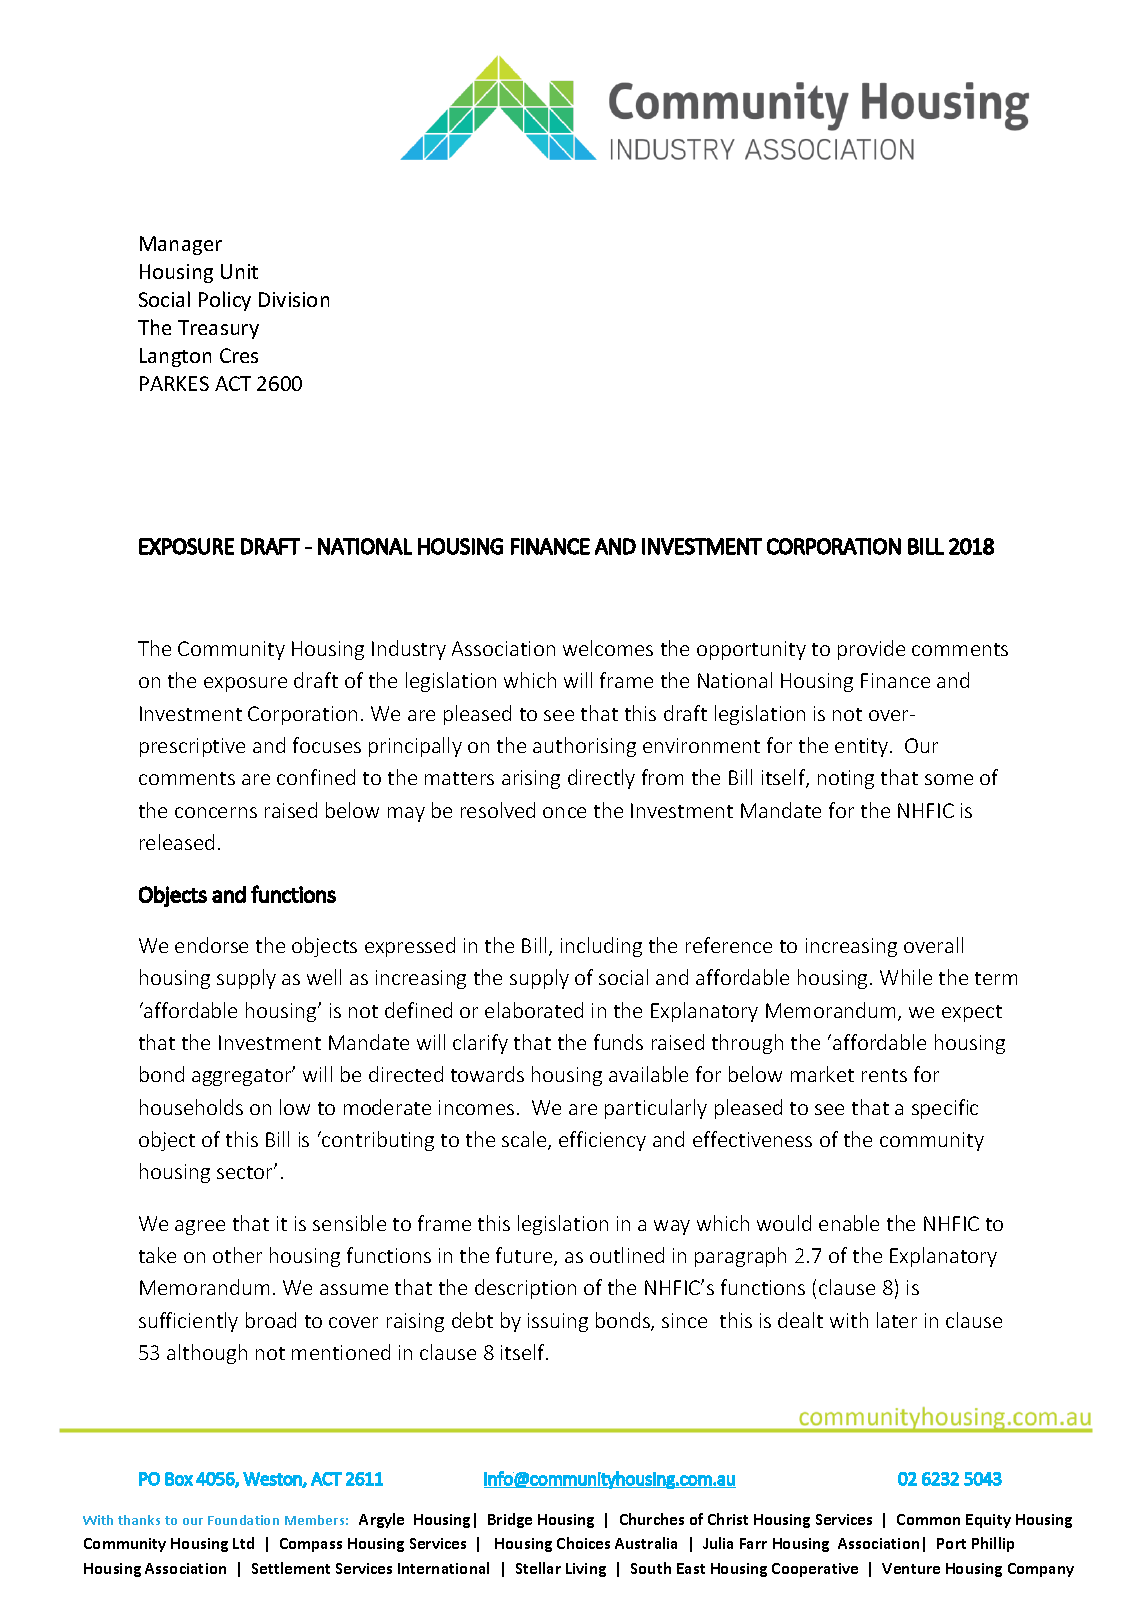 This screenshot has width=1142, height=1615. Describe the element at coordinates (225, 301) in the screenshot. I see `Policy` at that location.
